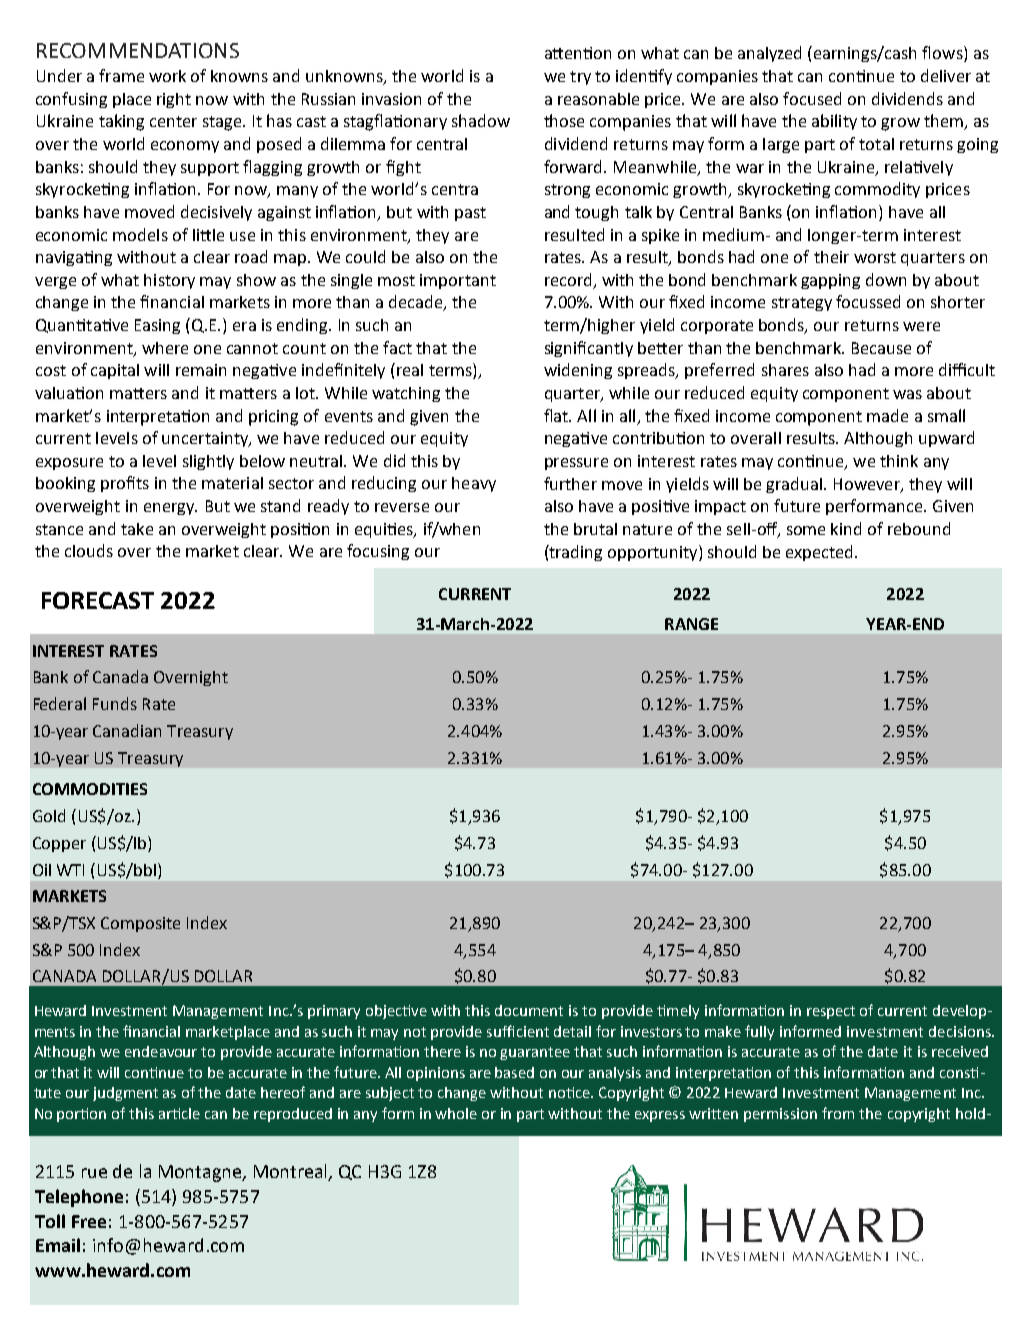 This screenshot has height=1335, width=1032. Describe the element at coordinates (812, 98) in the screenshot. I see `focused` at that location.
